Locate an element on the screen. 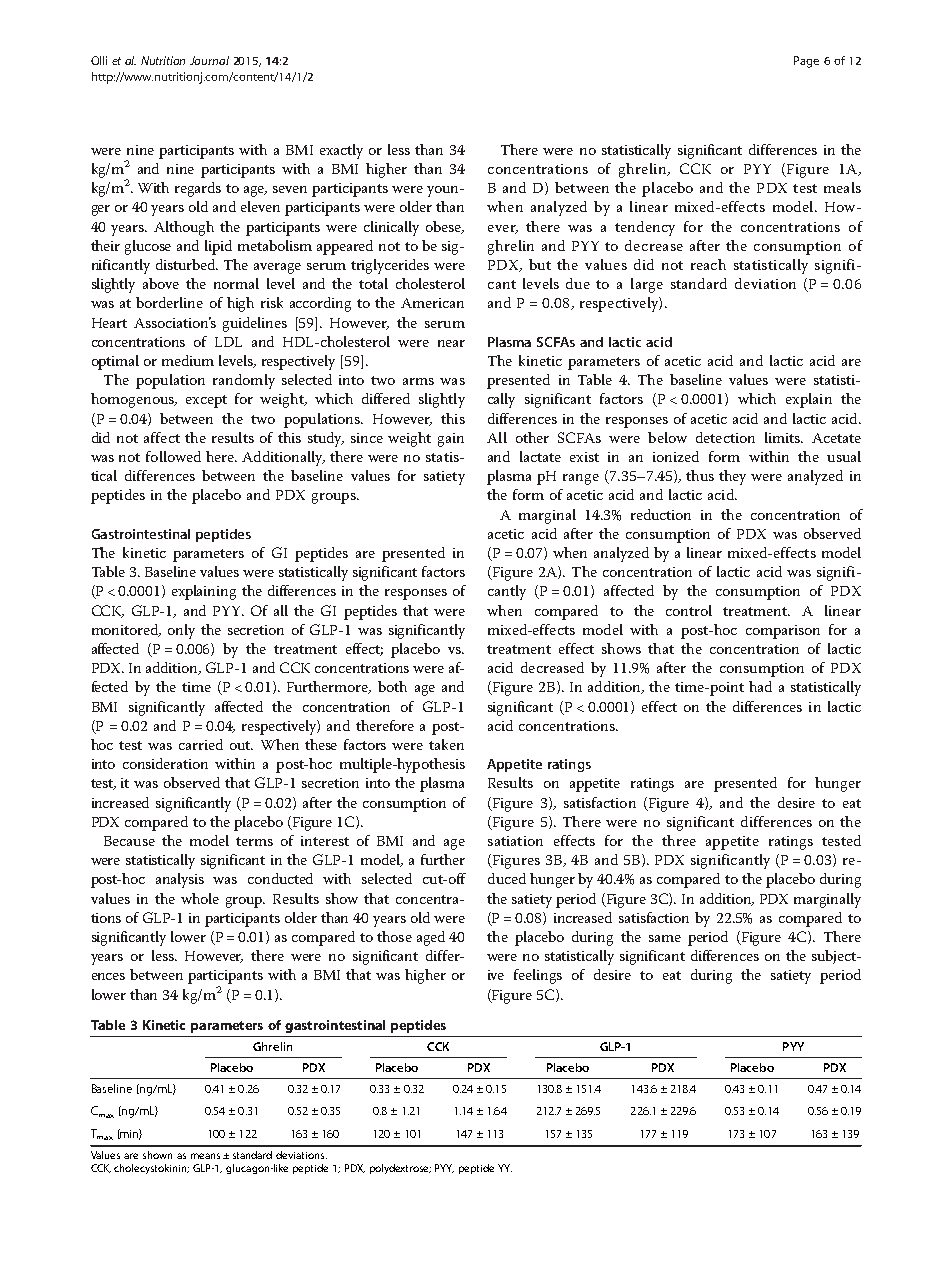  consideration is located at coordinates (165, 763).
